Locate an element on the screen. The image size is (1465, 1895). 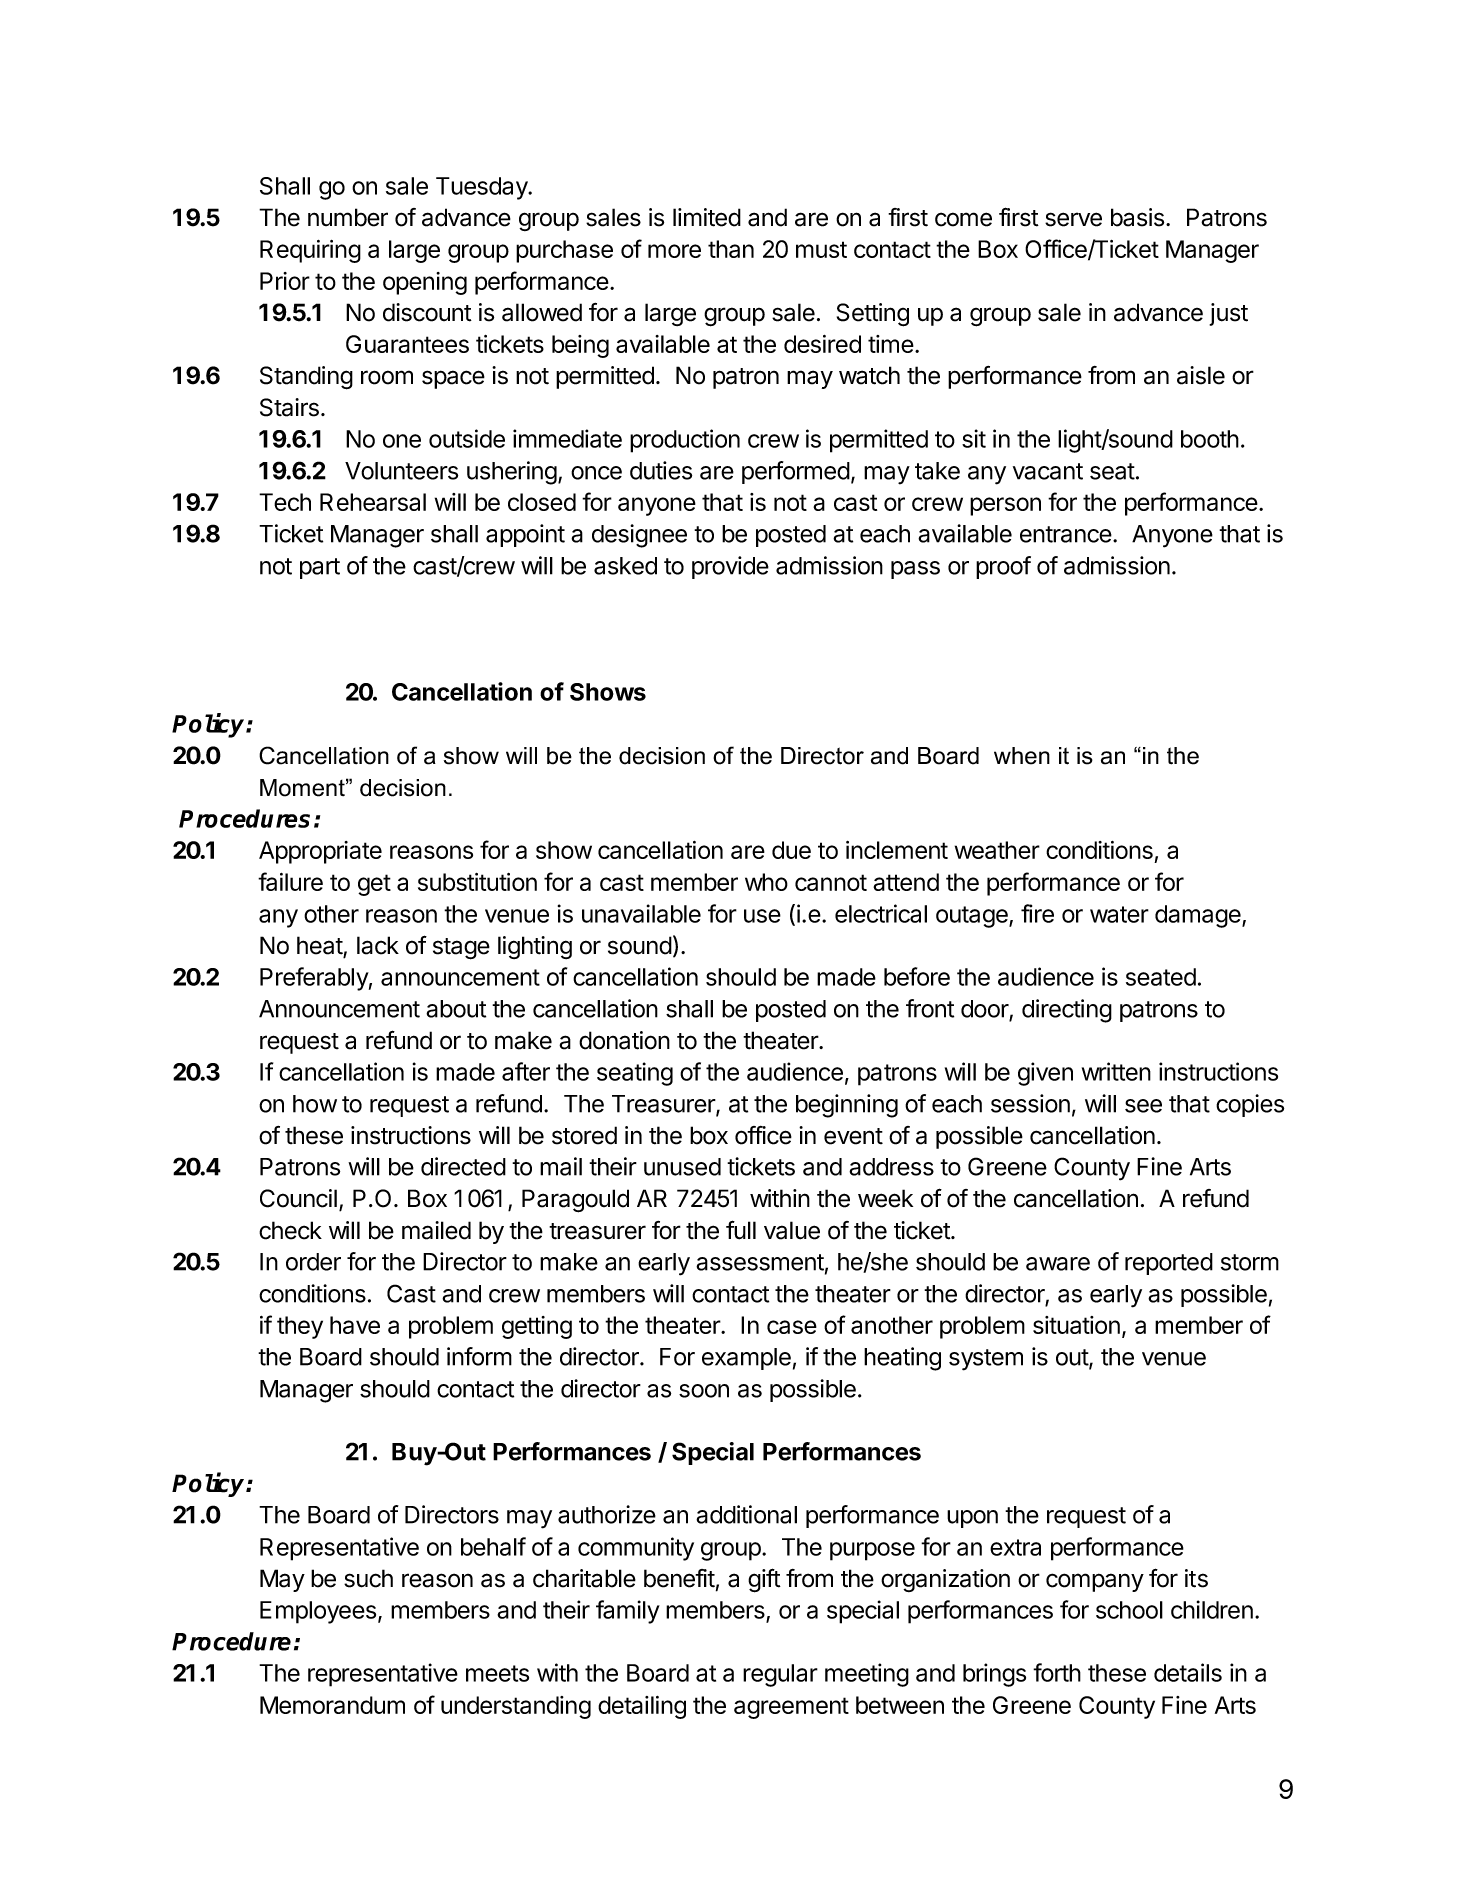
regular is located at coordinates (780, 1675).
